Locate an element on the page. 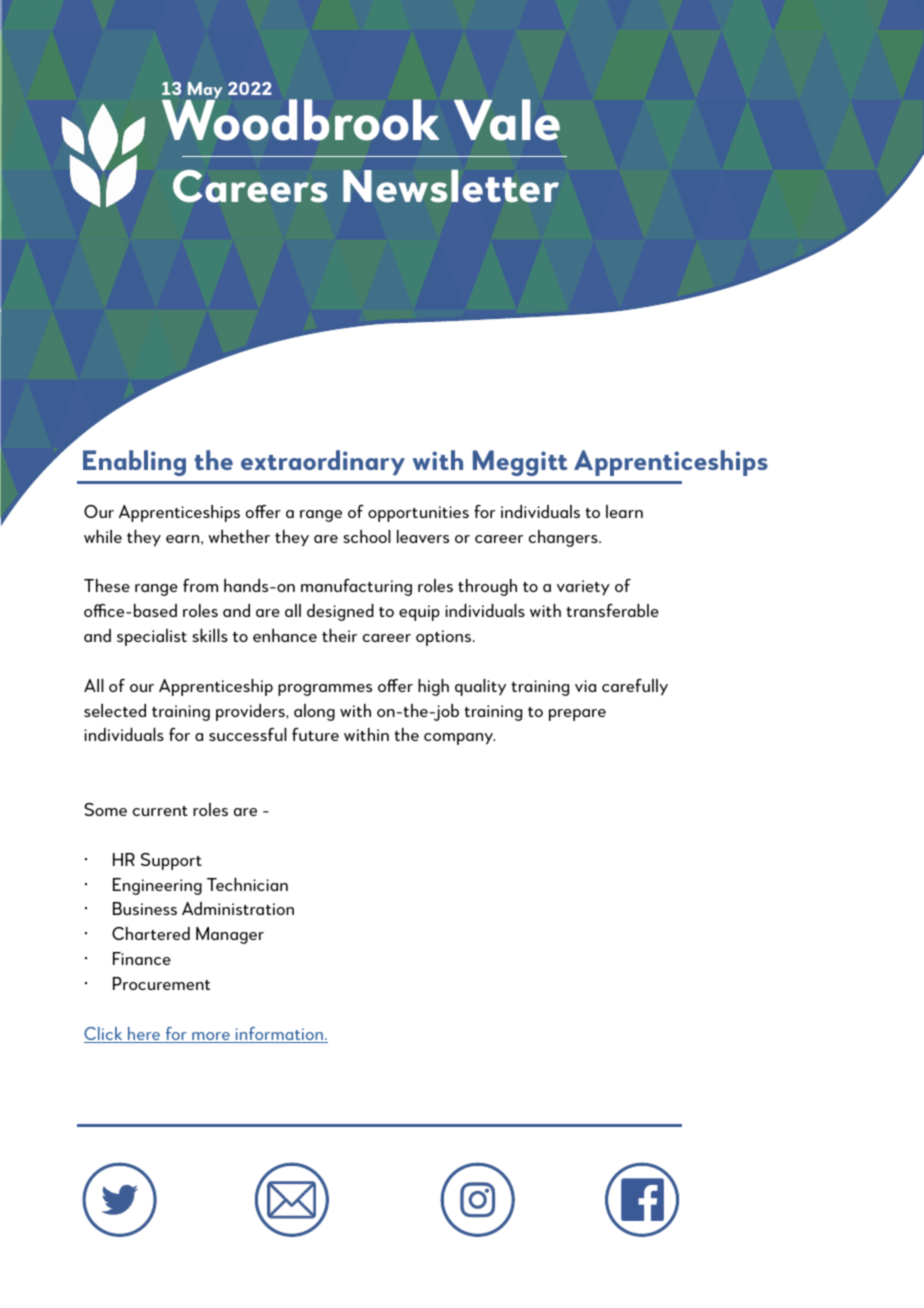 Image resolution: width=924 pixels, height=1308 pixels. Procurement is located at coordinates (161, 983).
